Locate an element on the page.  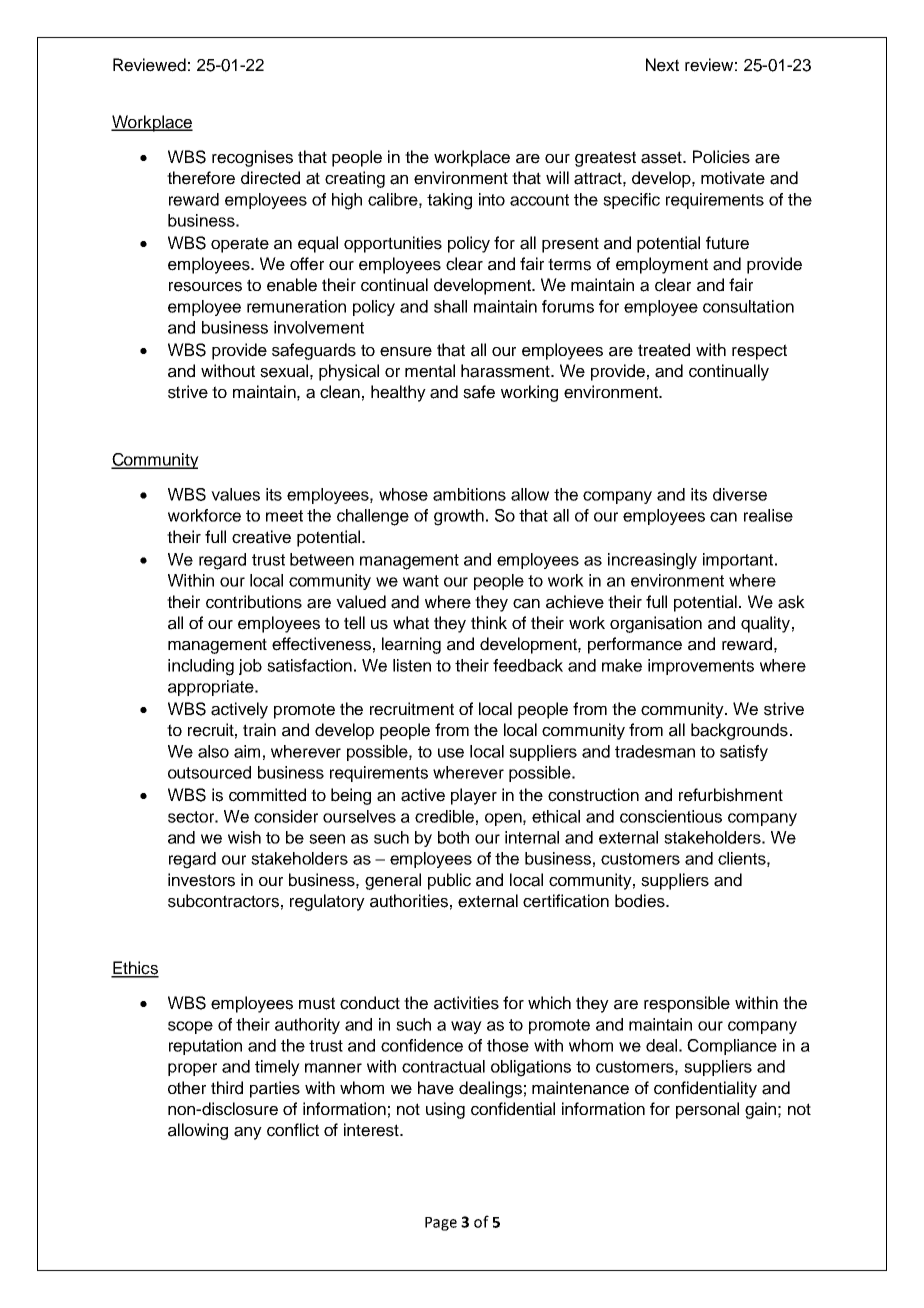
bodies is located at coordinates (641, 901).
